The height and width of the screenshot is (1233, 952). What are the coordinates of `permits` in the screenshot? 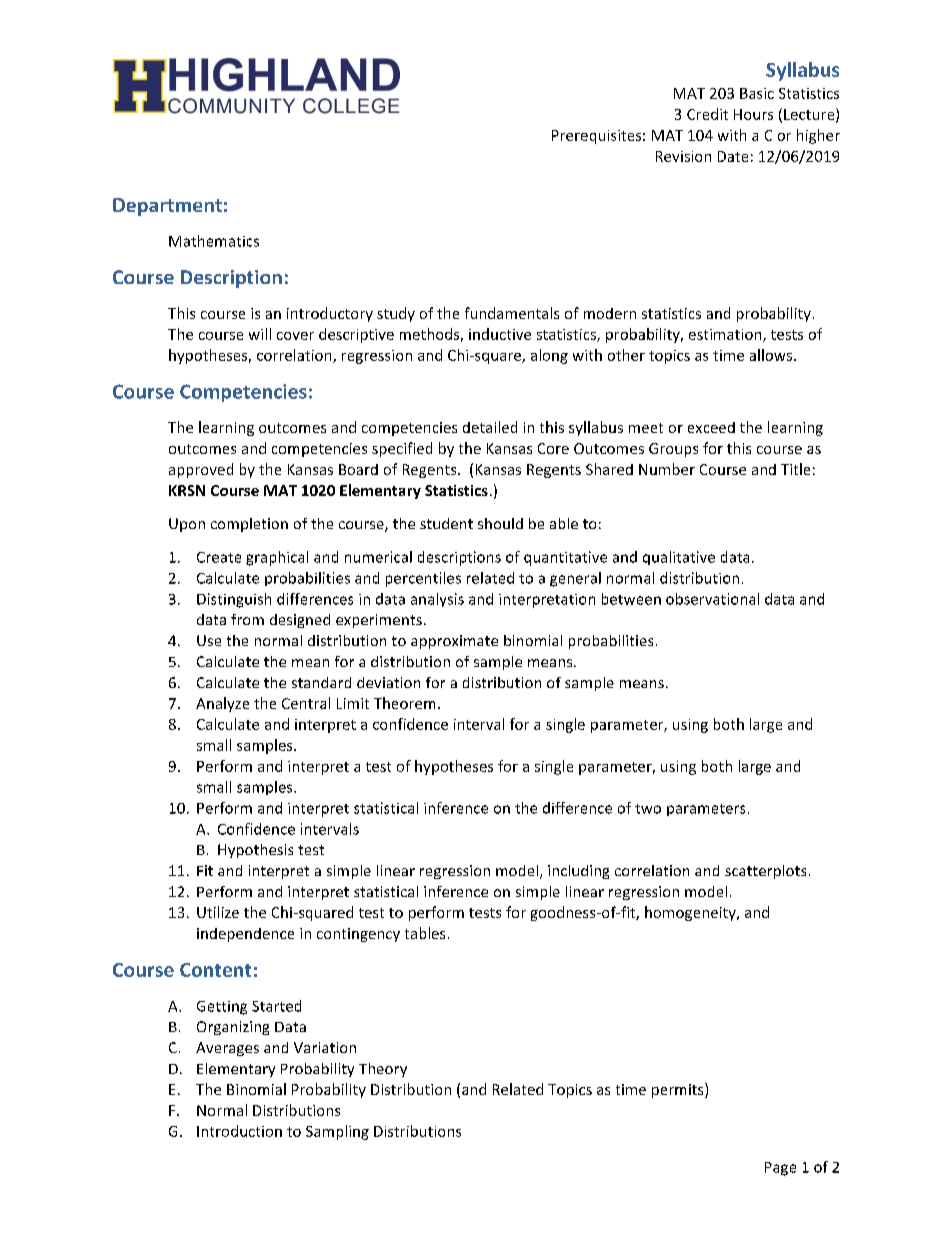 It's located at (679, 1090).
